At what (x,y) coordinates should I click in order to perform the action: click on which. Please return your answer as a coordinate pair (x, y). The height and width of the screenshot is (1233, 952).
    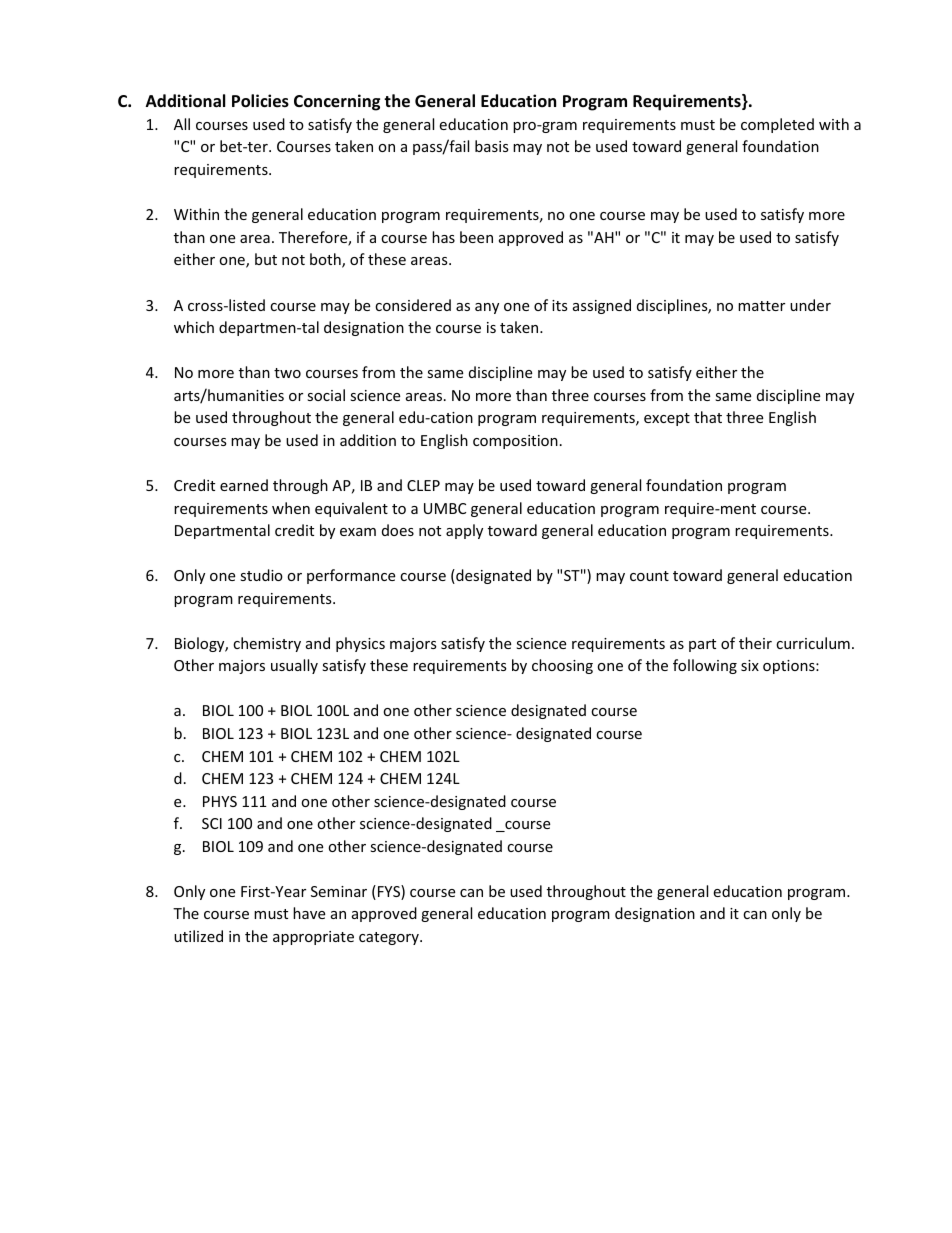
    Looking at the image, I should click on (194, 327).
